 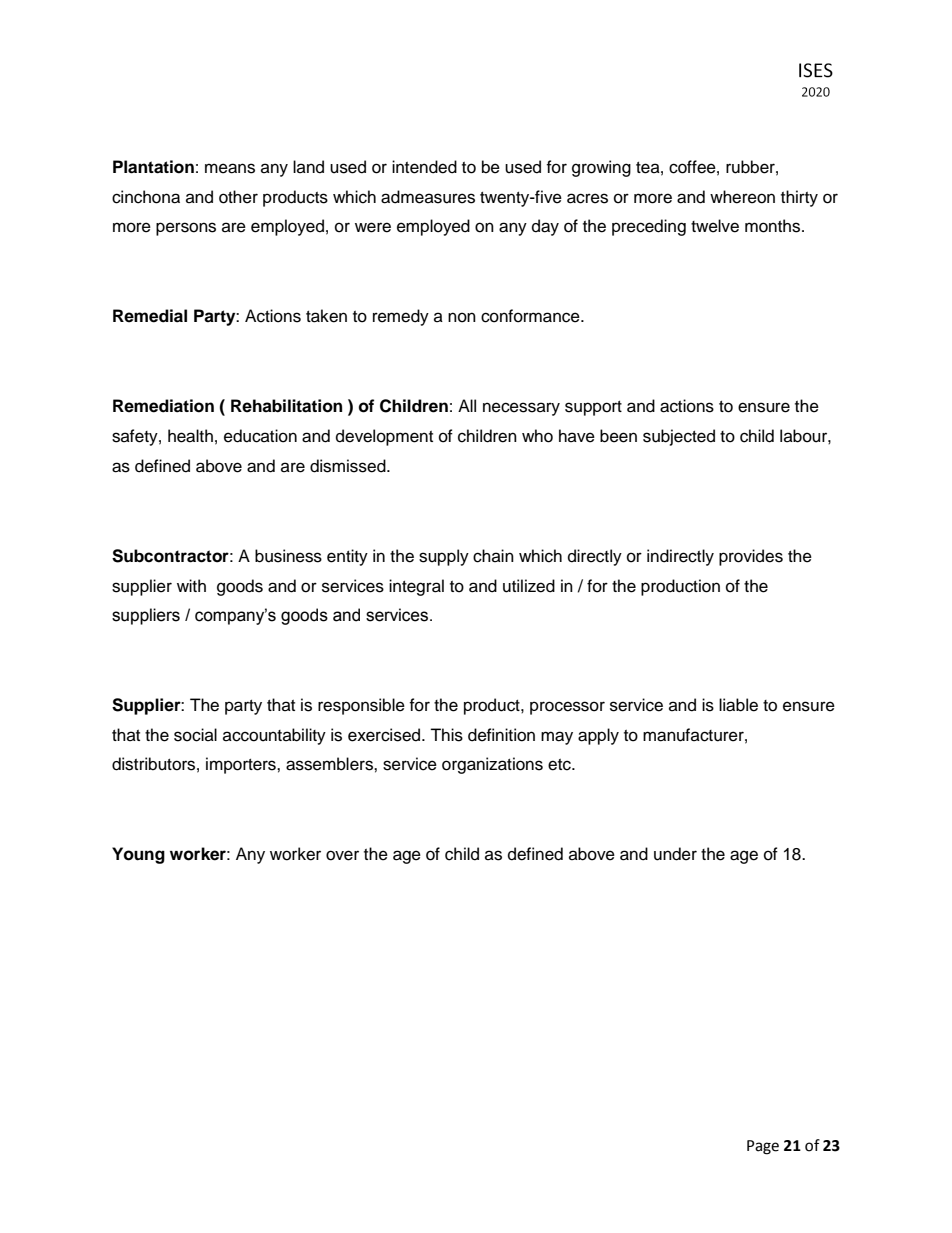 What do you see at coordinates (675, 854) in the page?
I see `under` at bounding box center [675, 854].
